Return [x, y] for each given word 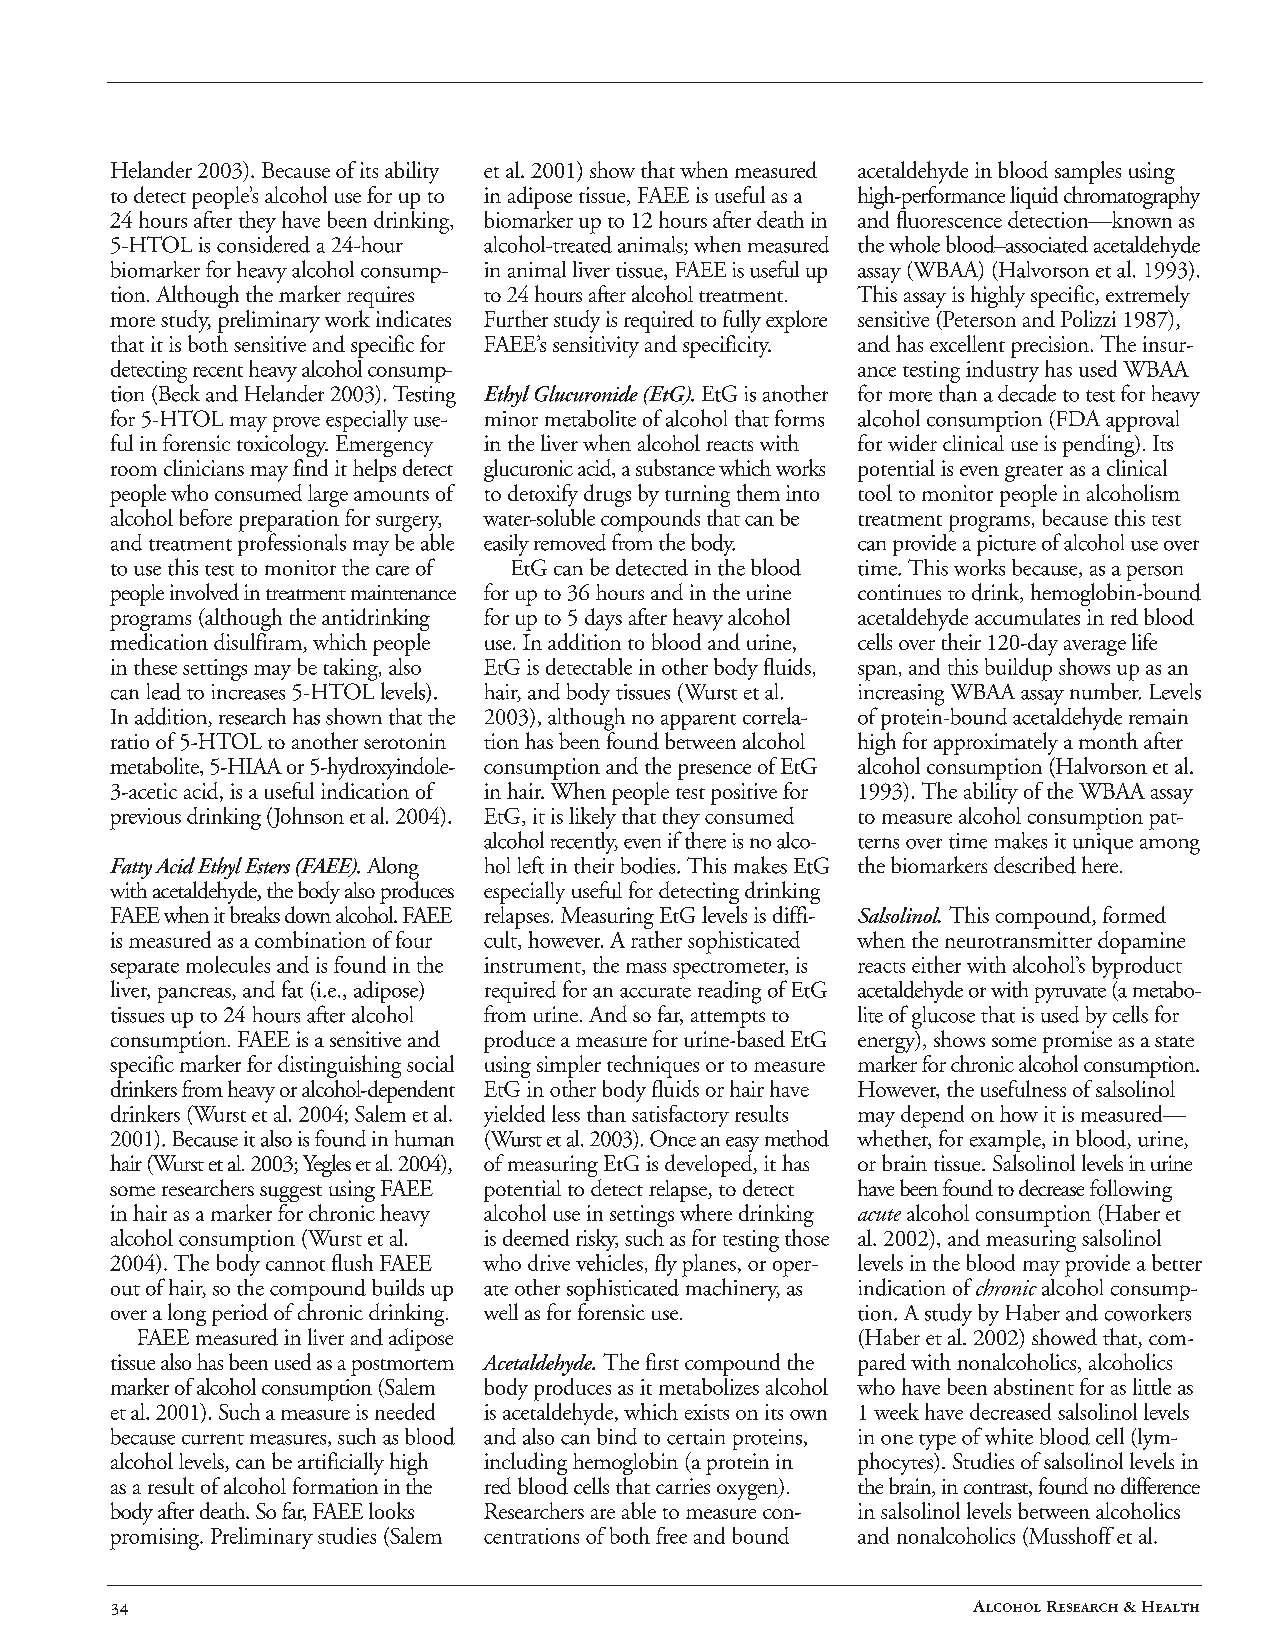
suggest [291, 1195]
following [1131, 1192]
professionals [292, 543]
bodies [649, 865]
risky [597, 1240]
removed [570, 542]
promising [156, 1539]
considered [263, 244]
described [1035, 865]
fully [742, 321]
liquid [1034, 197]
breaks [255, 914]
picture [1006, 545]
